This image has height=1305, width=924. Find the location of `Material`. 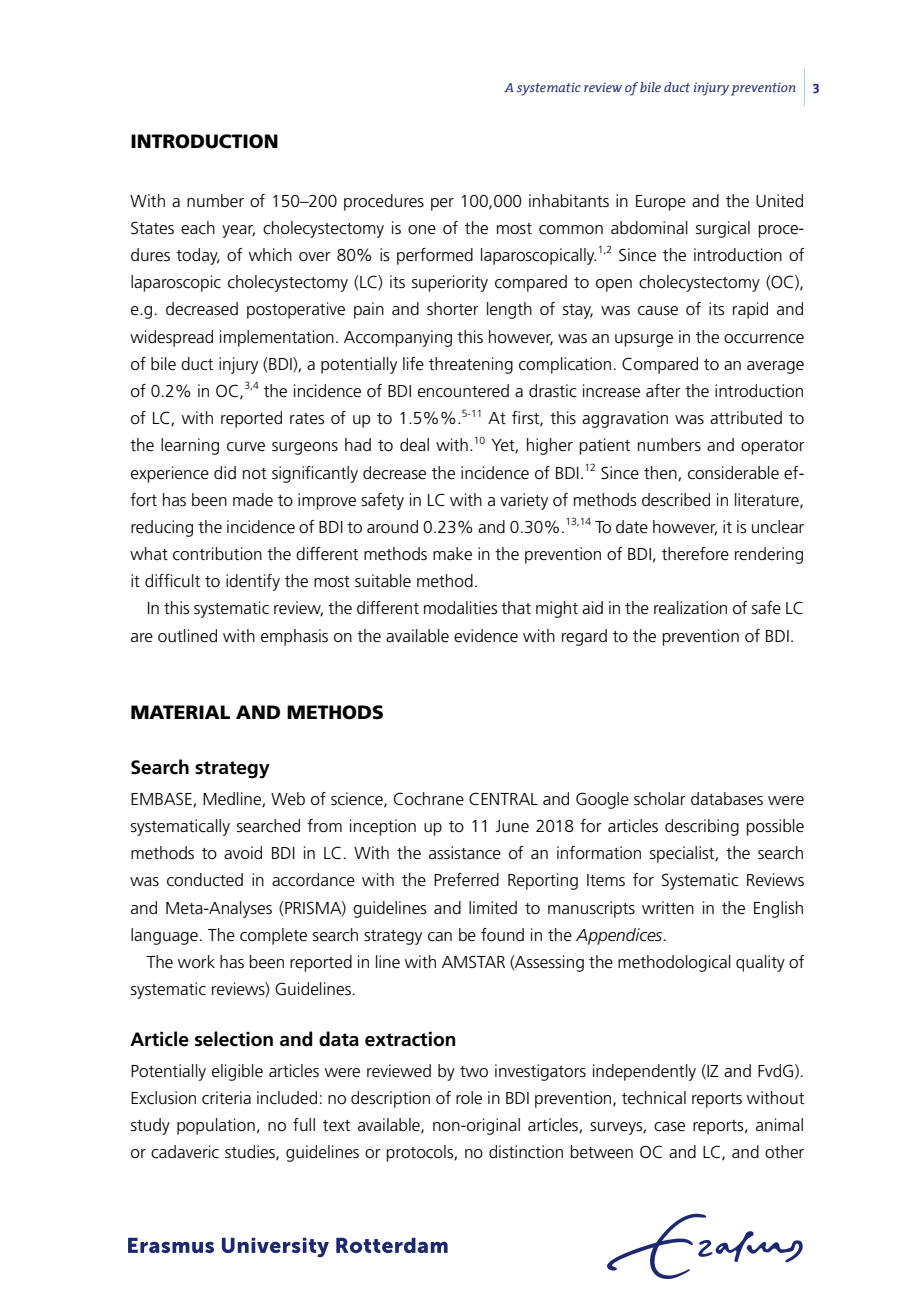

Material is located at coordinates (180, 712).
